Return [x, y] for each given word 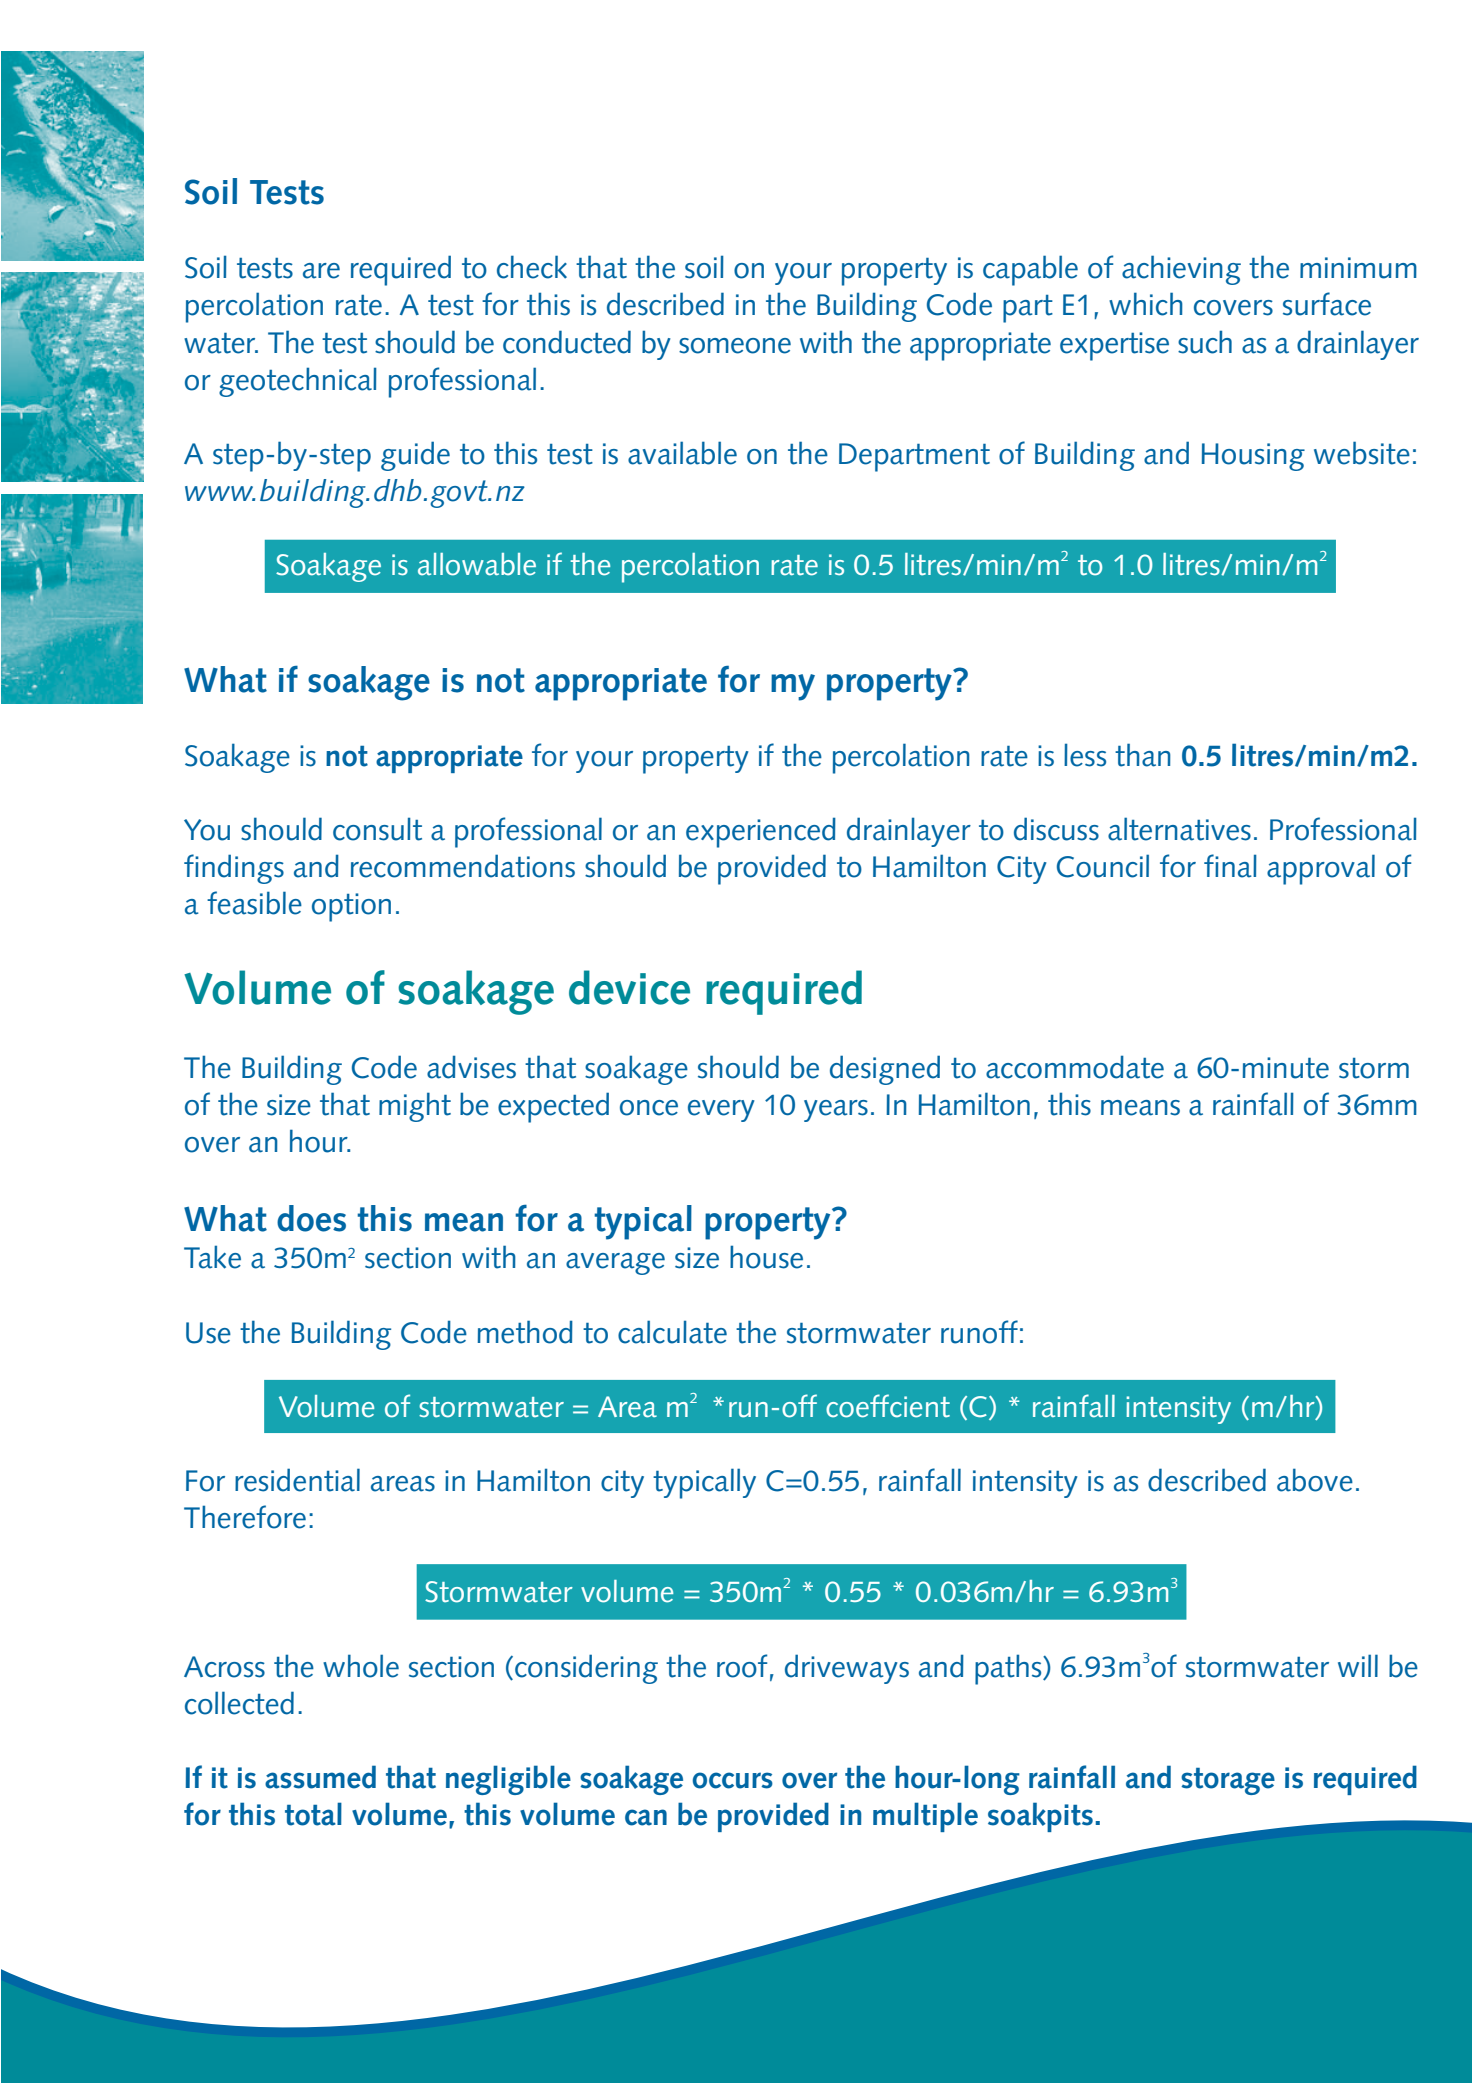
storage [1228, 1781]
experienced [761, 832]
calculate [672, 1332]
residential [297, 1480]
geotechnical [298, 382]
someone [735, 346]
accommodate [1075, 1067]
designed [885, 1070]
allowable [477, 564]
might [415, 1107]
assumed [320, 1777]
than [1143, 755]
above [1315, 1480]
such [1205, 342]
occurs [732, 1780]
